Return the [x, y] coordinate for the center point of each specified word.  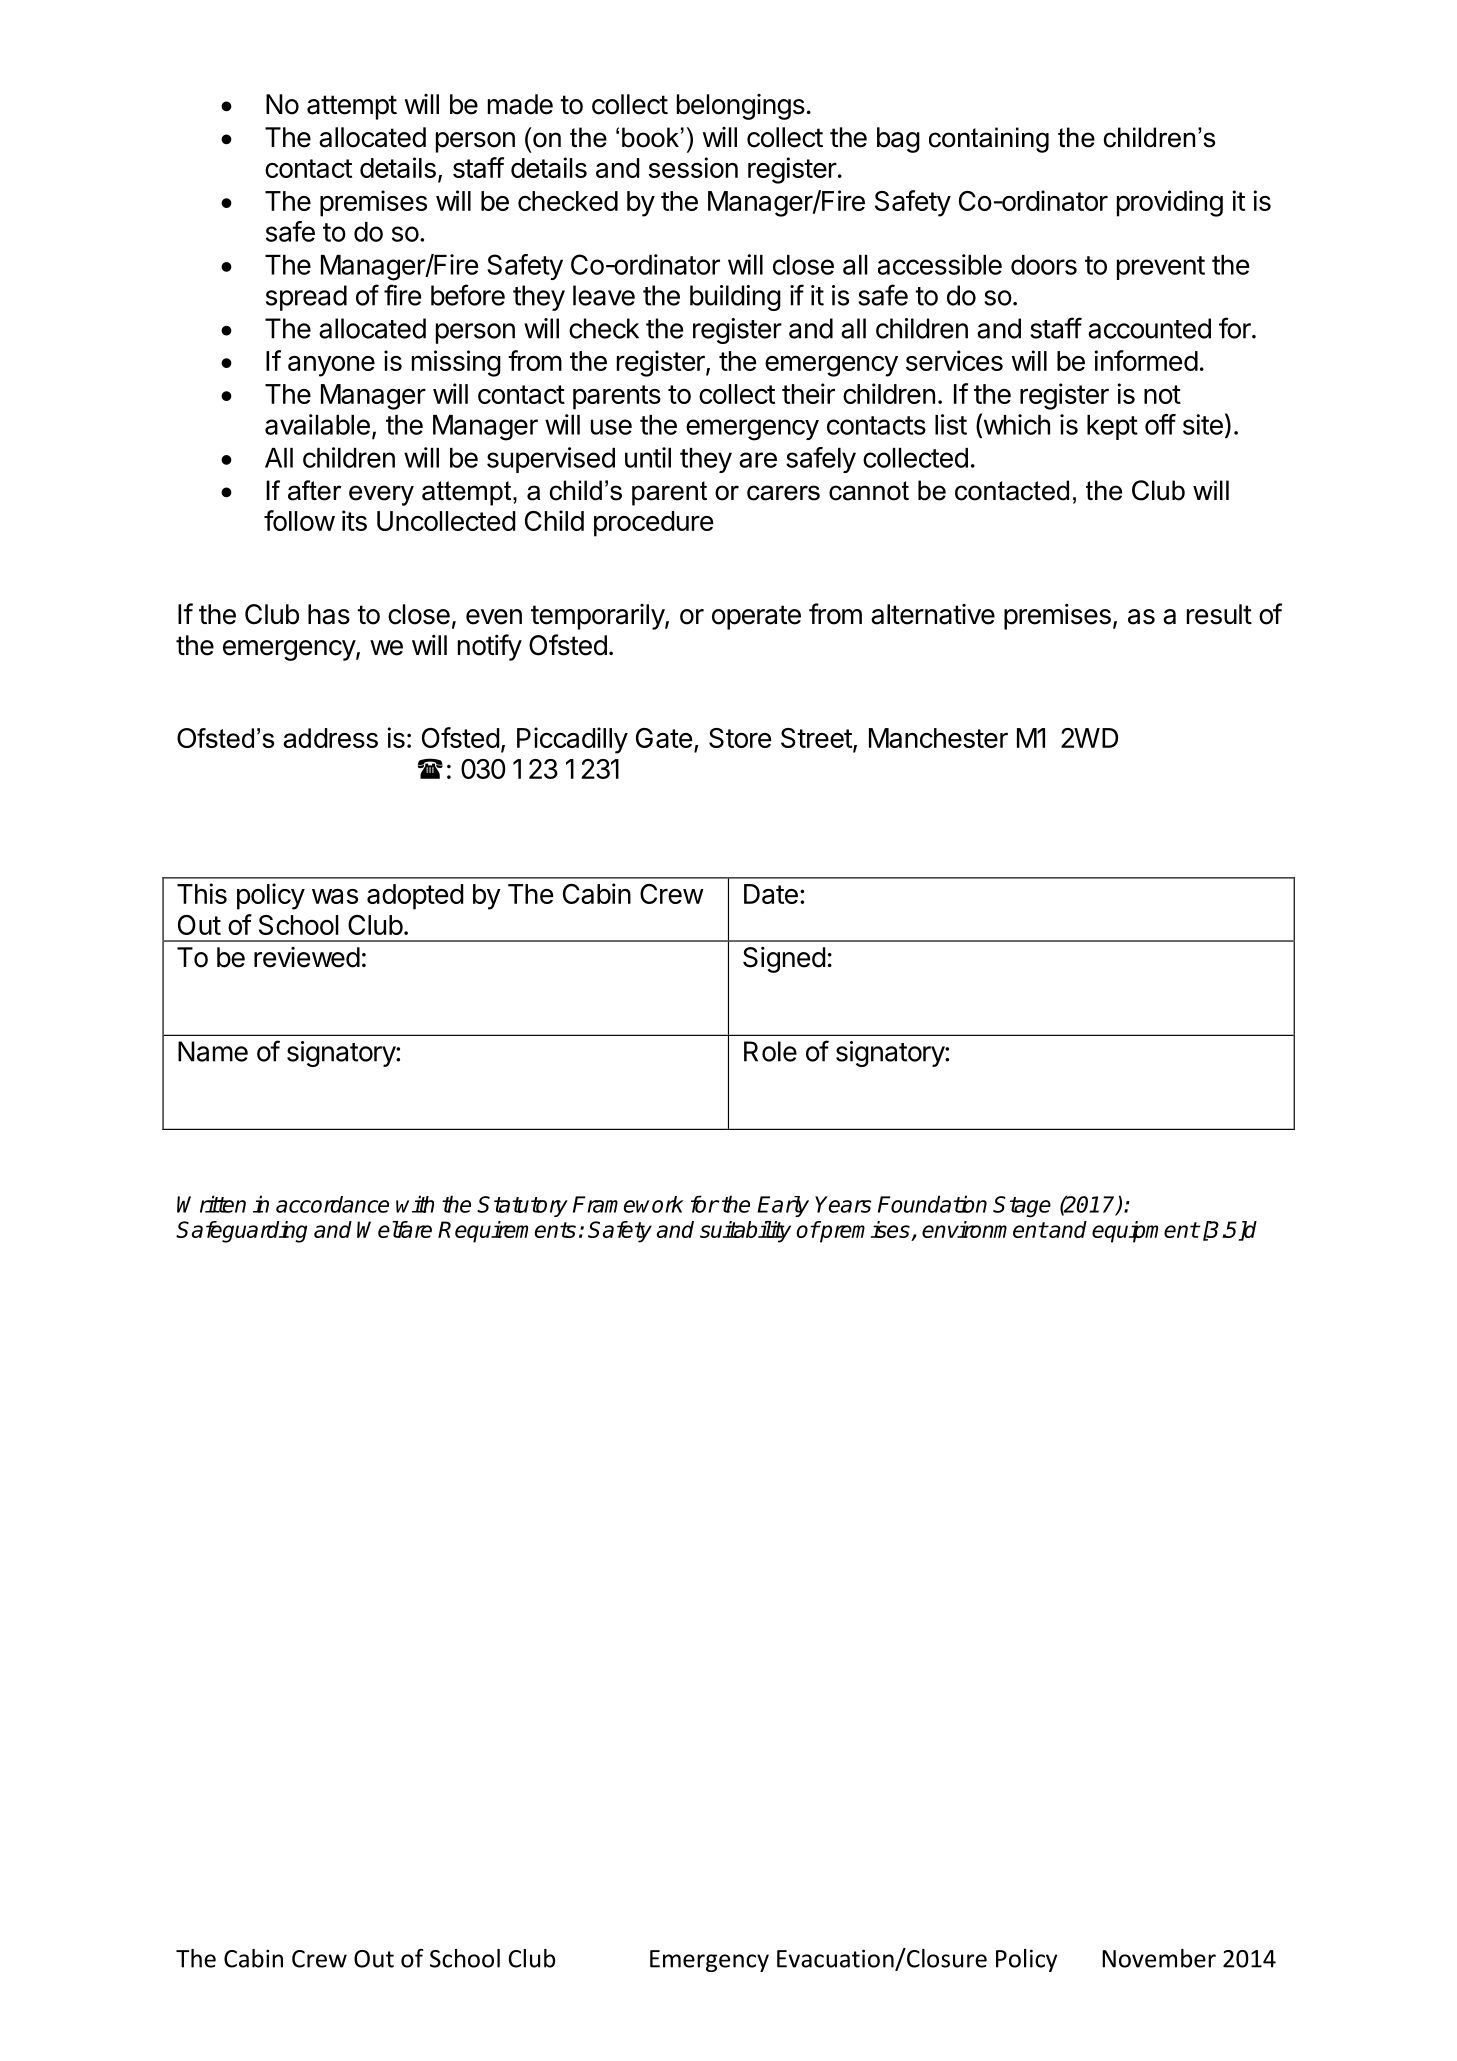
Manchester [938, 738]
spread [306, 298]
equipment [1145, 1232]
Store [740, 738]
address [330, 738]
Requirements [507, 1232]
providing [1170, 203]
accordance [332, 1204]
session [693, 167]
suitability [745, 1232]
